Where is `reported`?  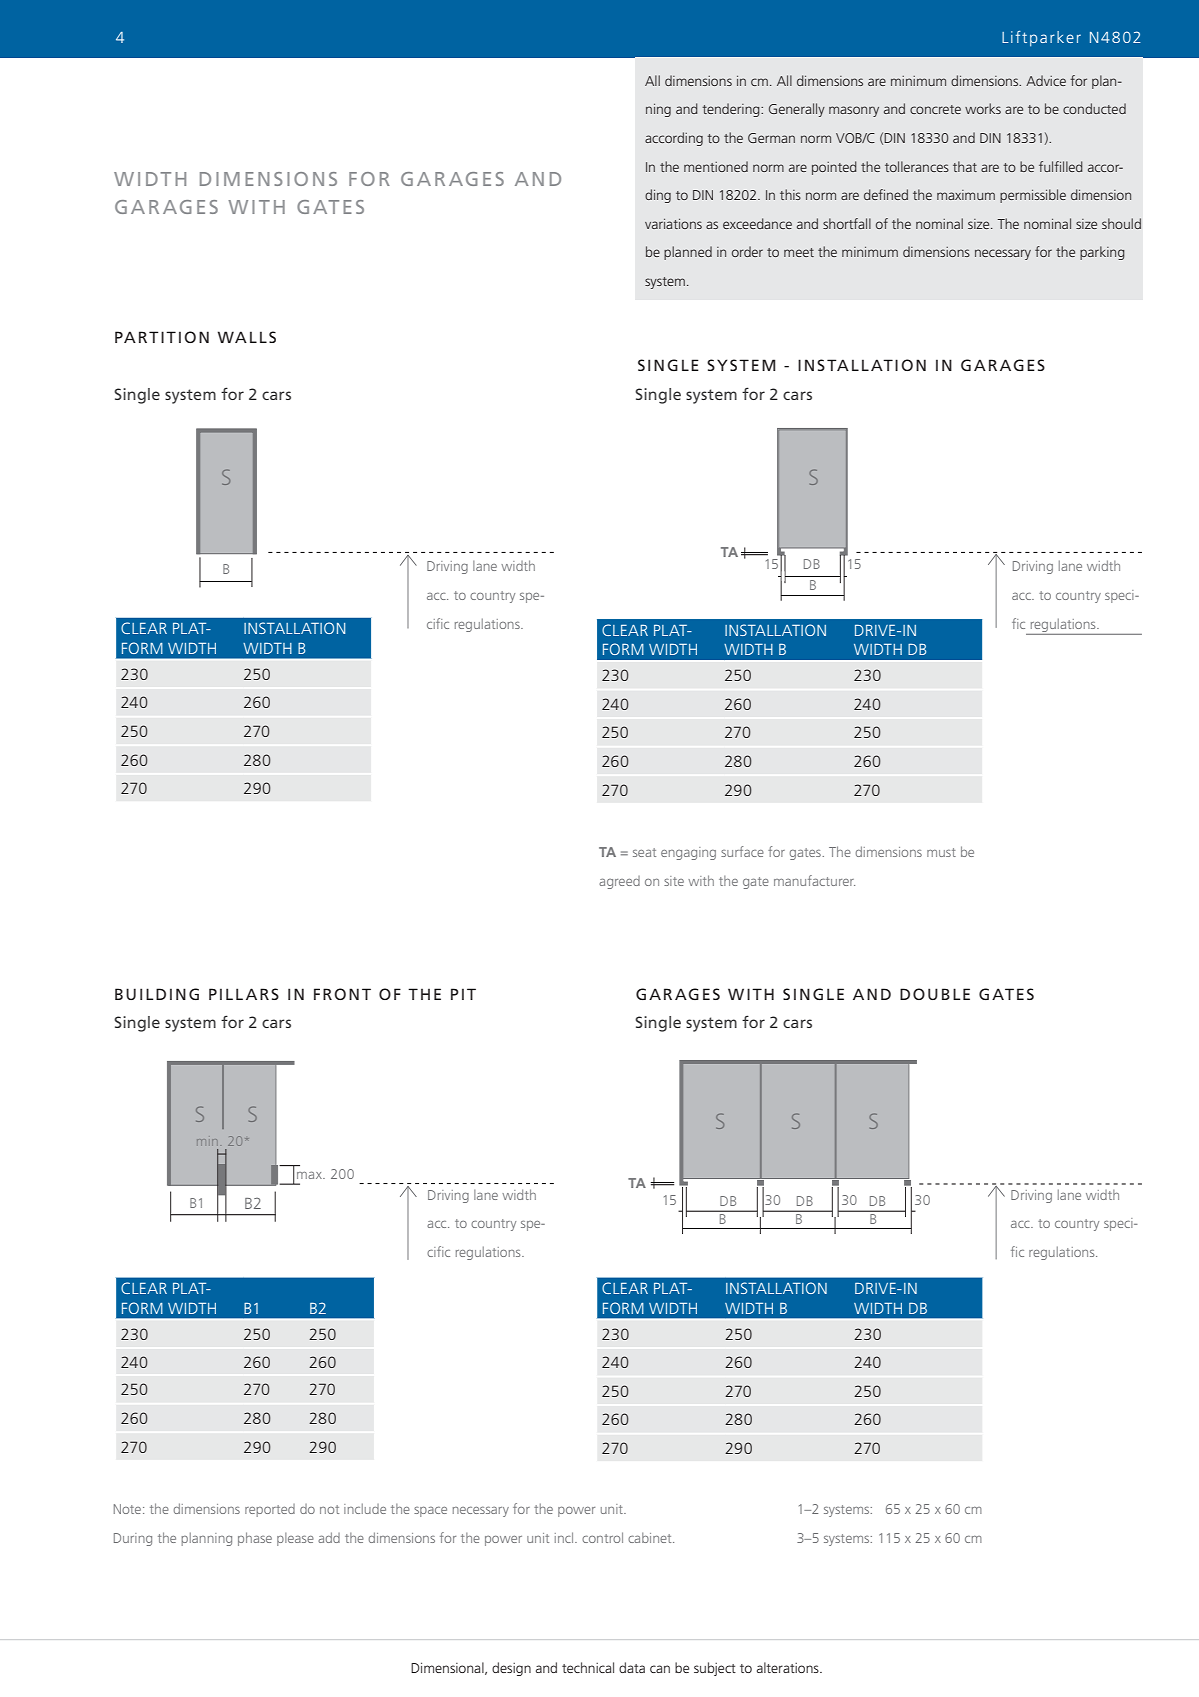 reported is located at coordinates (270, 1510).
